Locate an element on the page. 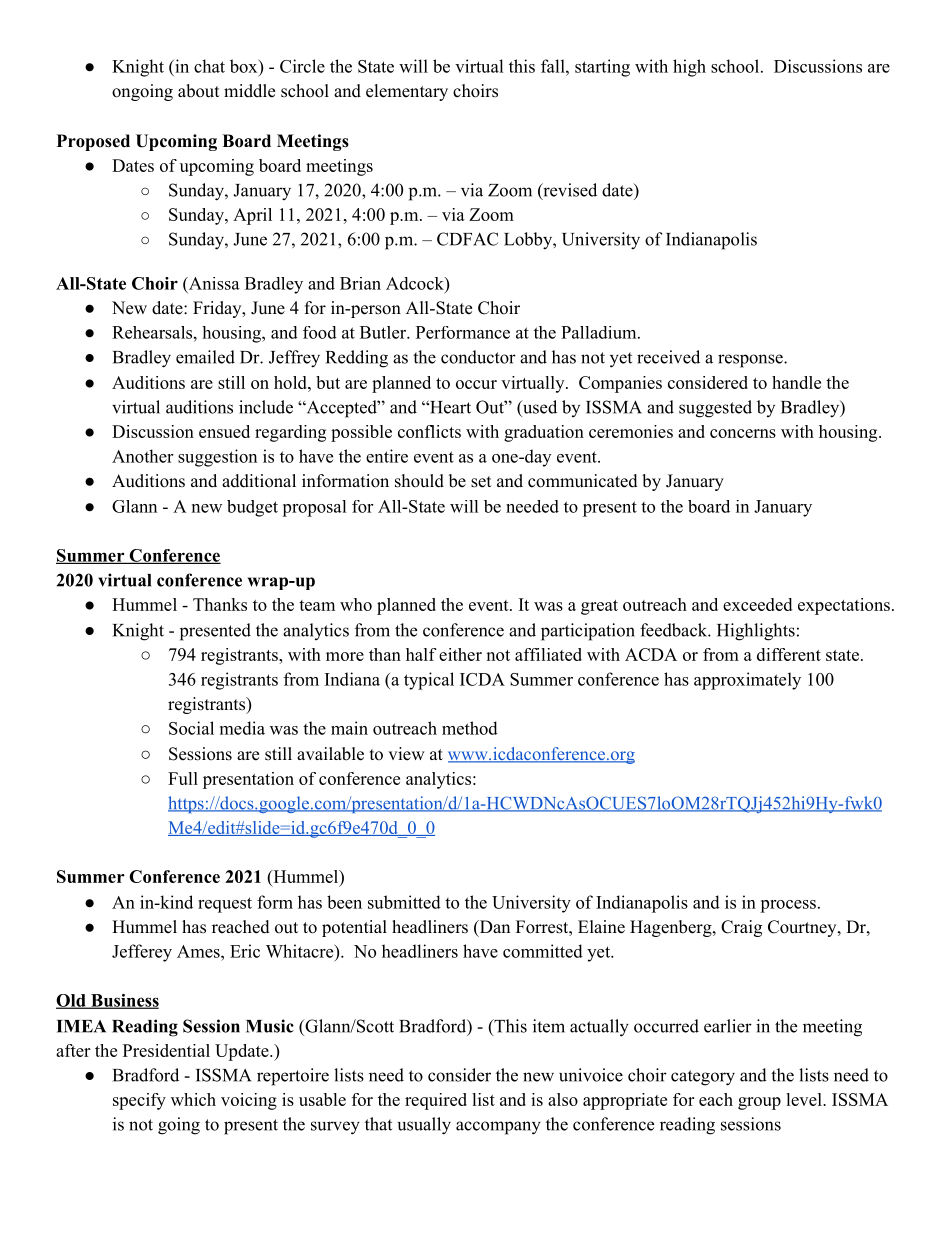 Image resolution: width=952 pixels, height=1233 pixels. Another is located at coordinates (142, 456).
